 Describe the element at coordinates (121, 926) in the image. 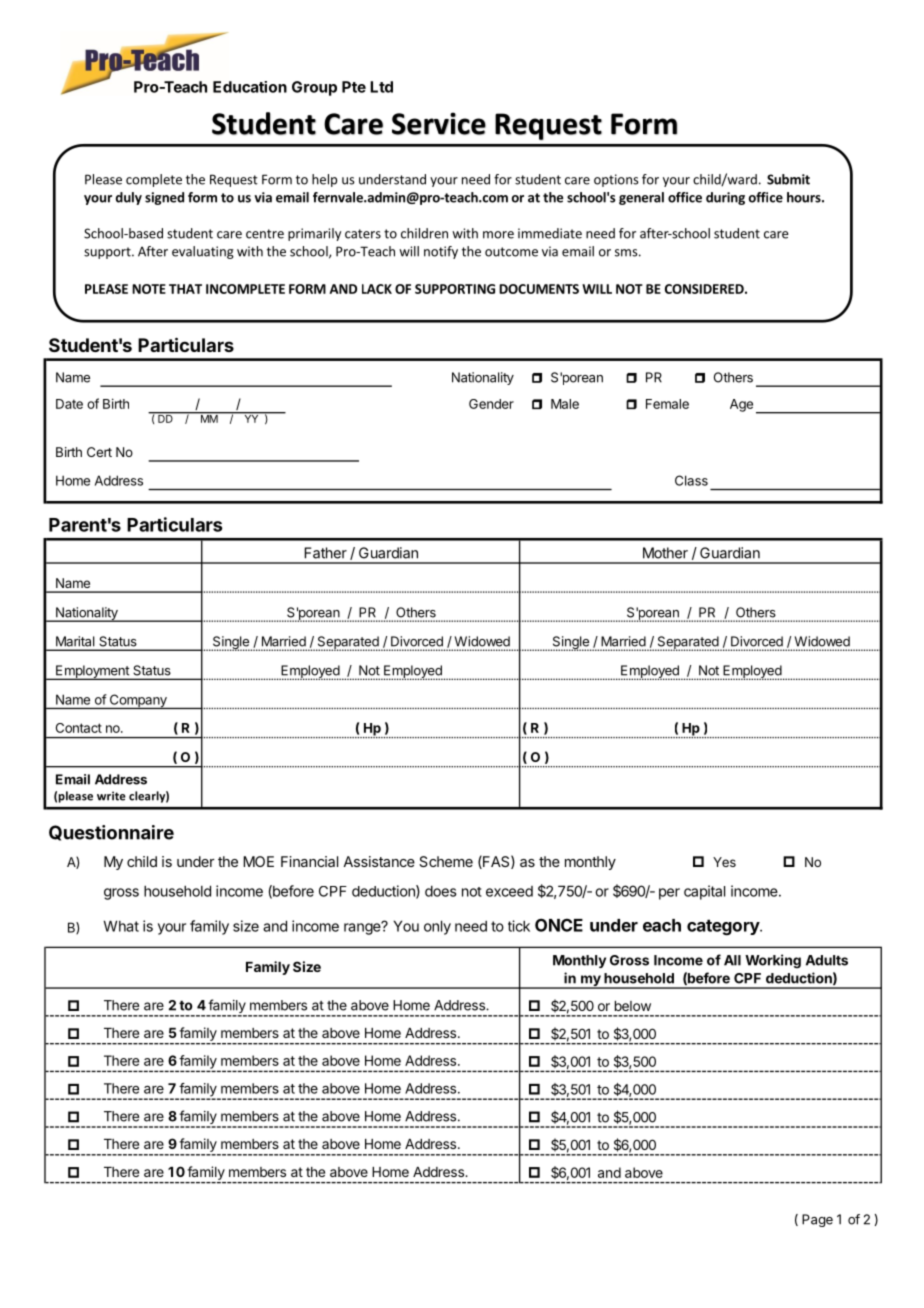

I see `What` at that location.
